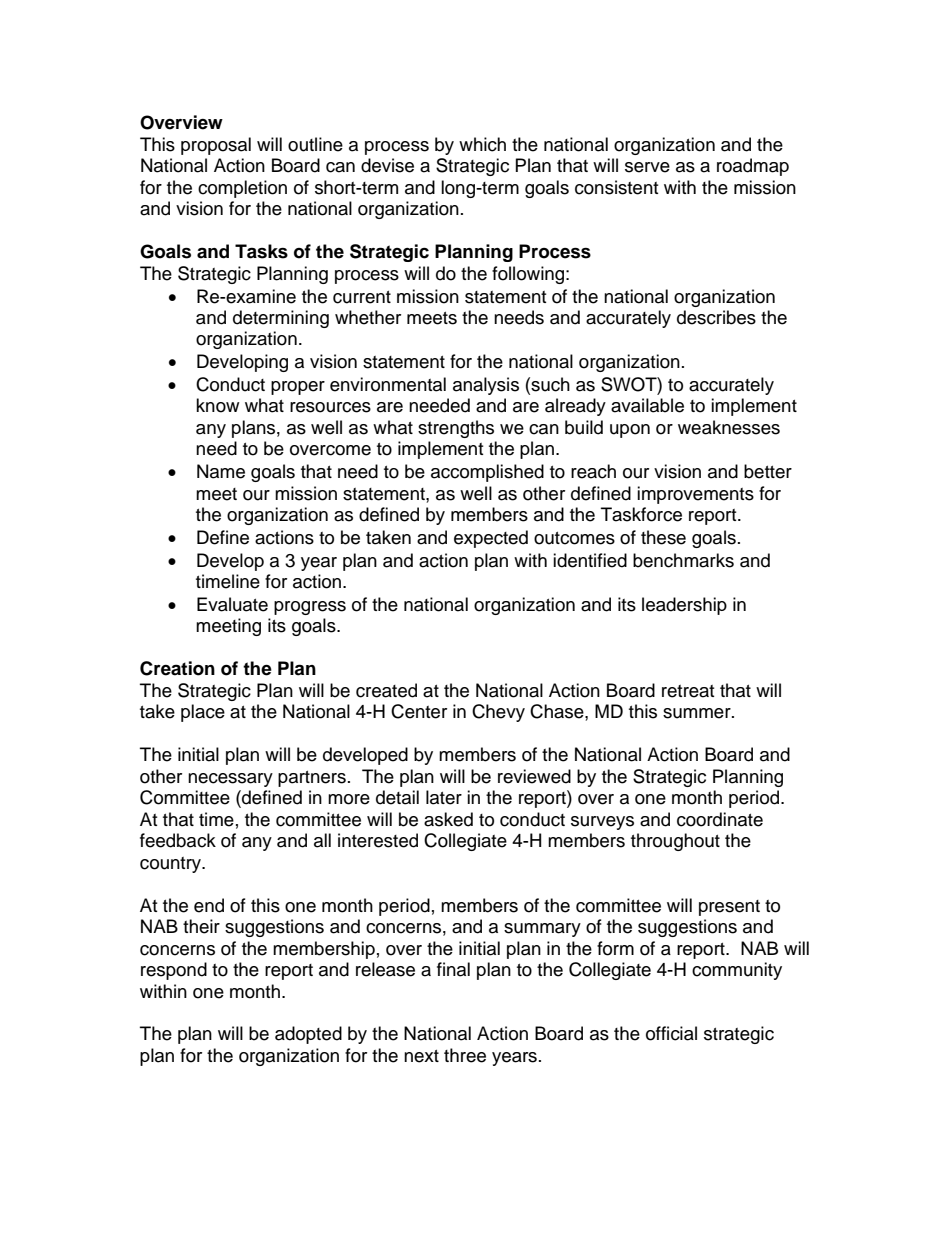 The height and width of the document is (1233, 952). What do you see at coordinates (465, 1055) in the document?
I see `three` at bounding box center [465, 1055].
